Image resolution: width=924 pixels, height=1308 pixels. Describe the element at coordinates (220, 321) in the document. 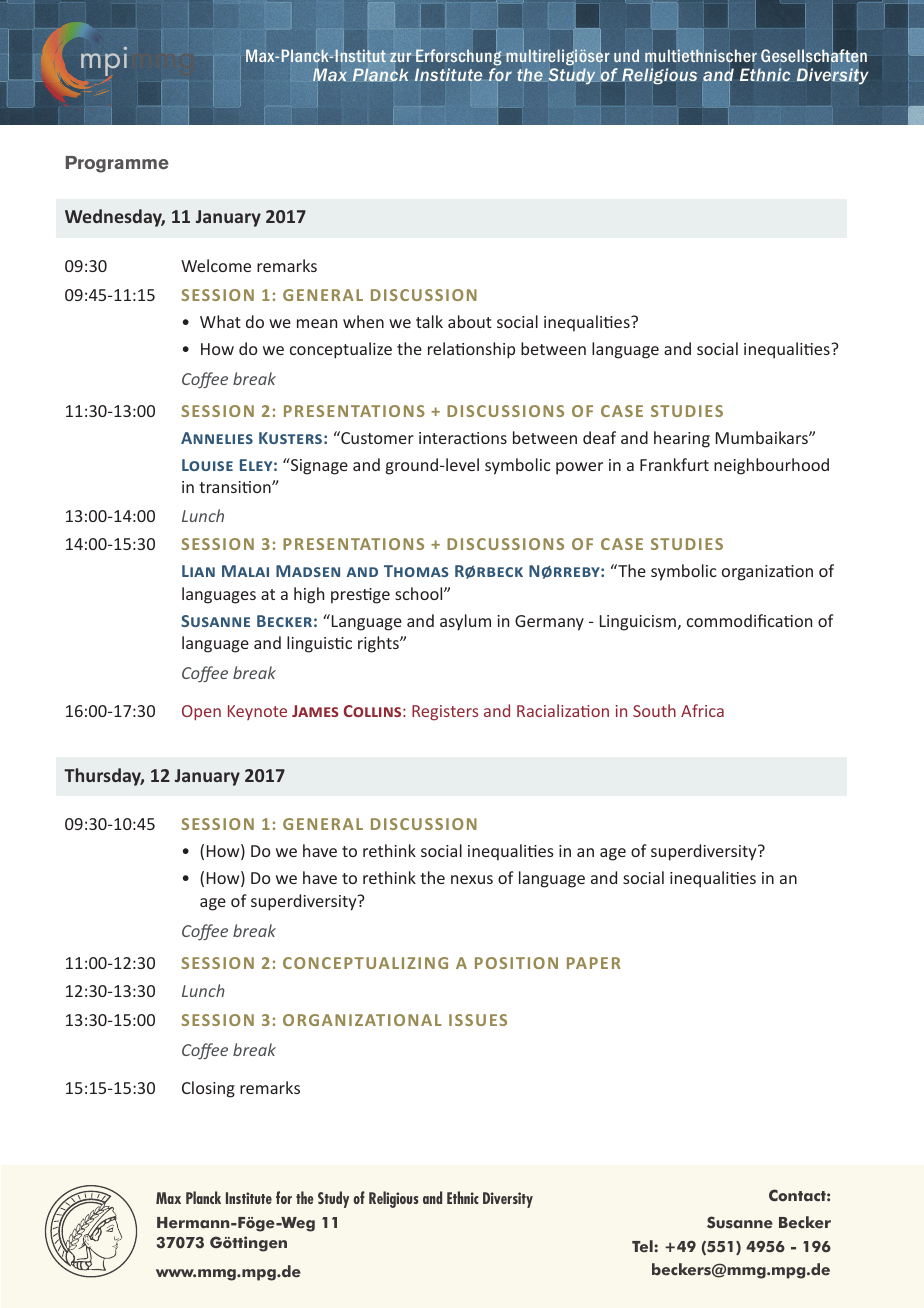

I see `What` at that location.
